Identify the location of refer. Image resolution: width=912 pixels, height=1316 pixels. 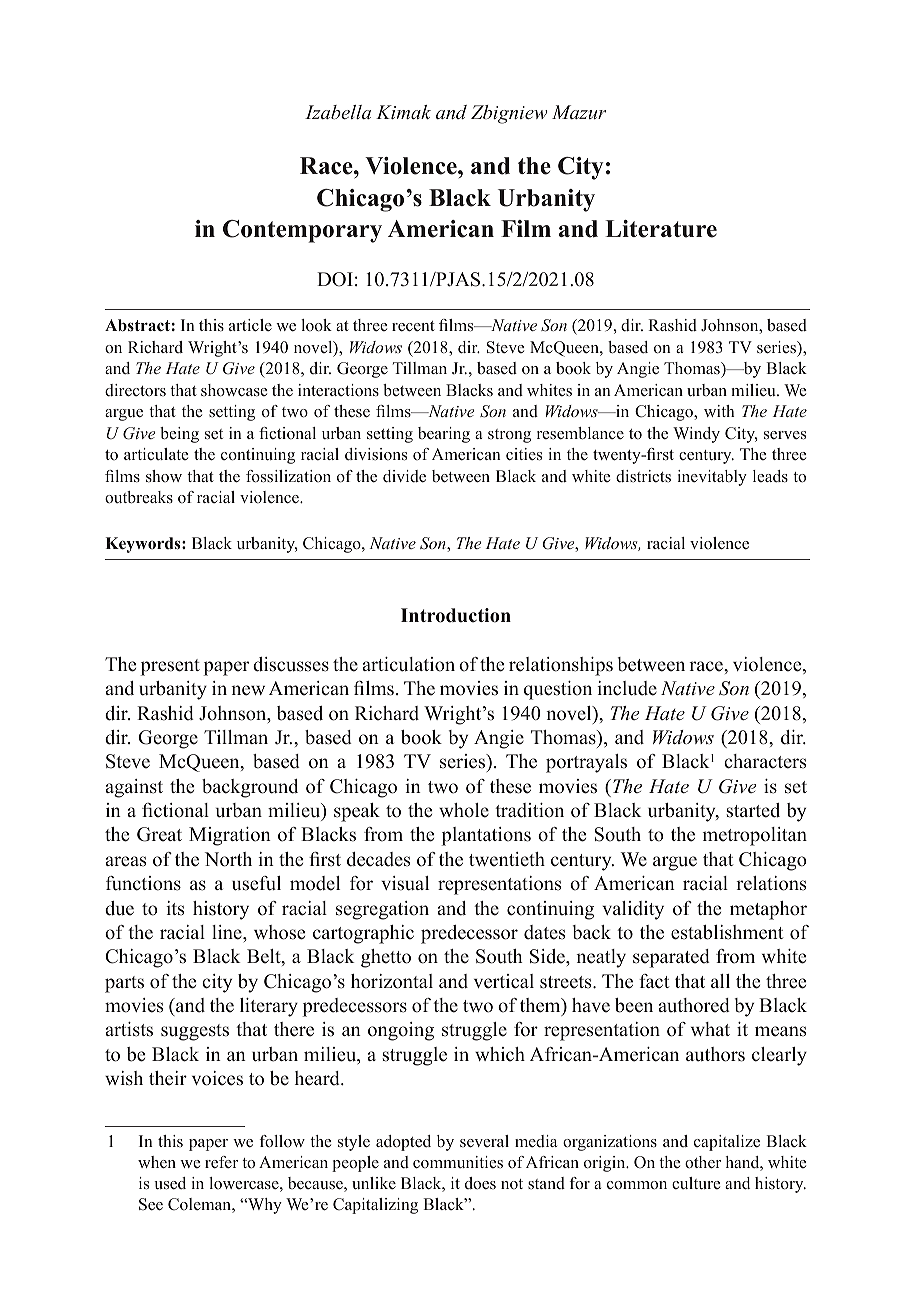
(221, 1162).
